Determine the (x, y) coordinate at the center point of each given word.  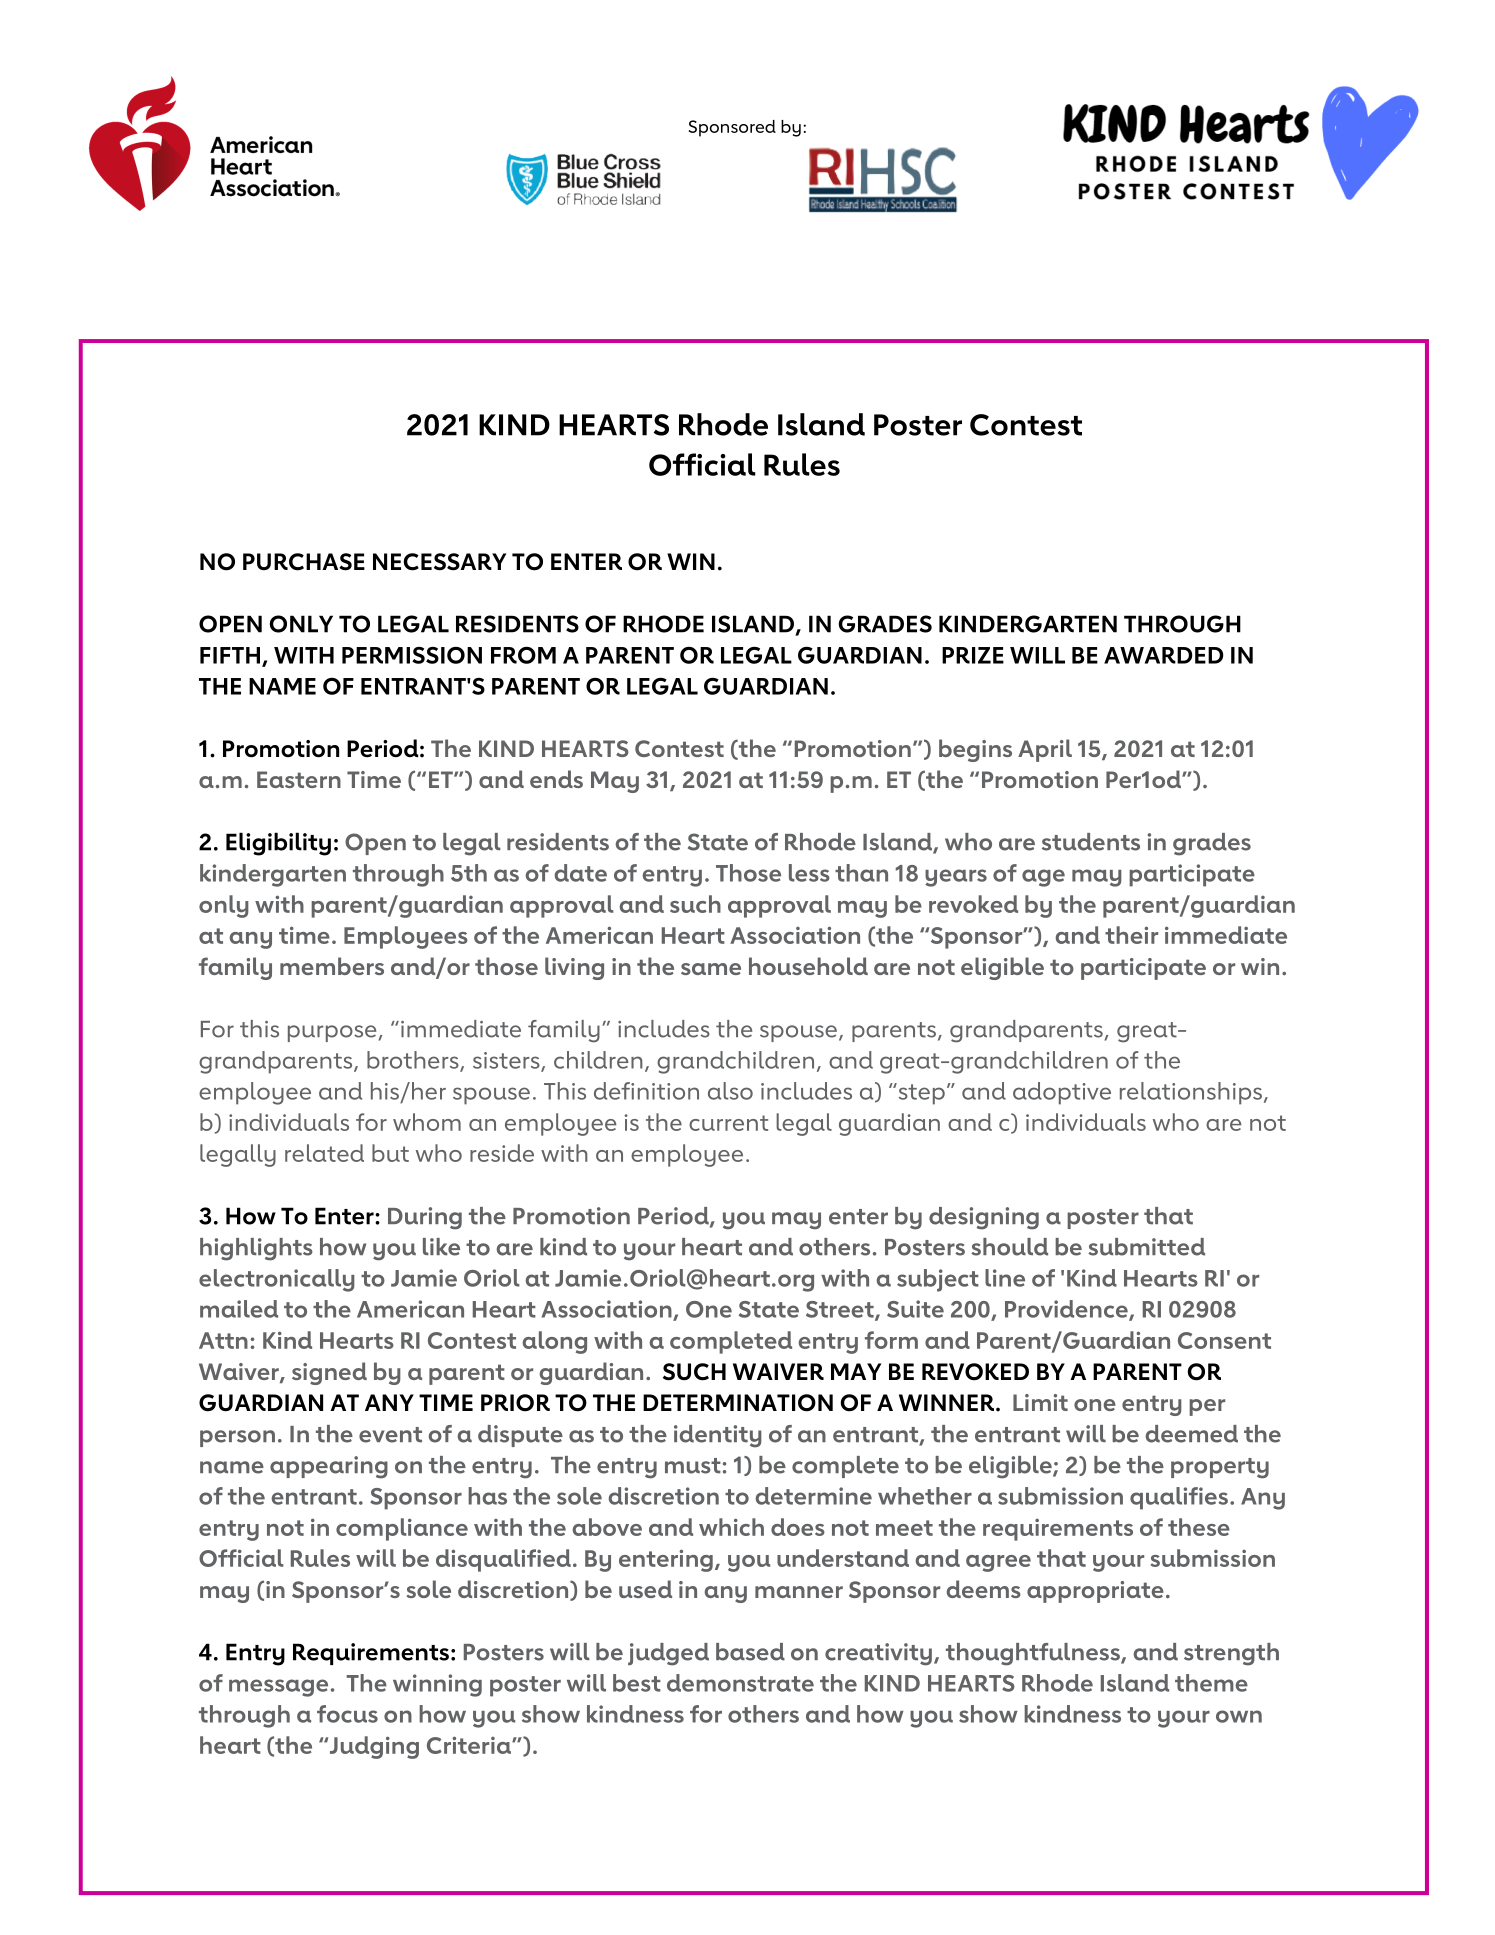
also (730, 1091)
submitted (1146, 1247)
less (809, 873)
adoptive (1062, 1093)
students (1091, 842)
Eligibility (278, 844)
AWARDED (1164, 655)
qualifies (1179, 1498)
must (693, 1466)
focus (347, 1714)
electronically (277, 1280)
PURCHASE (304, 562)
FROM (523, 655)
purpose (333, 1033)
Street (841, 1310)
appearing (329, 1467)
